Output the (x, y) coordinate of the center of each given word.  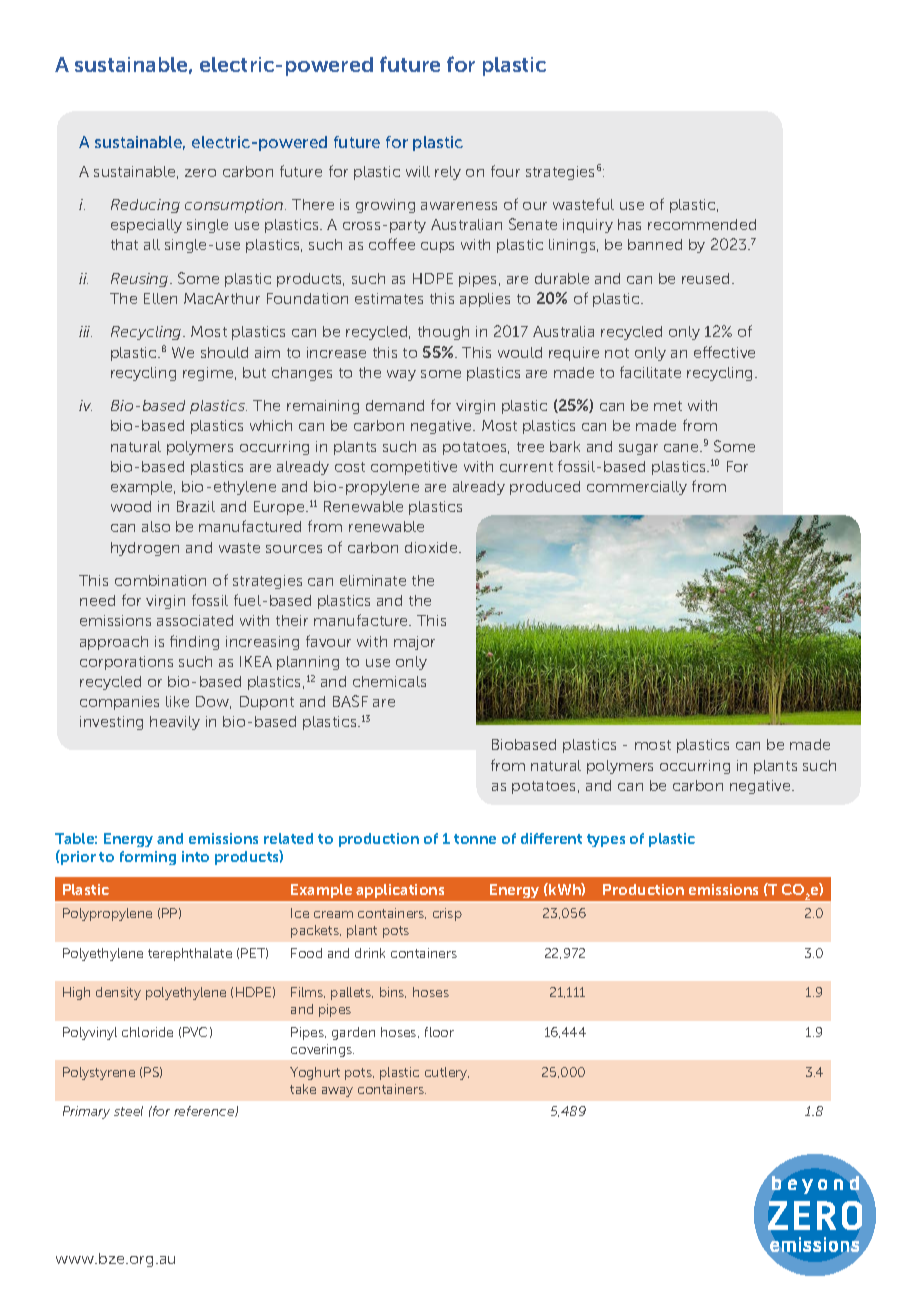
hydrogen (145, 549)
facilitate (650, 372)
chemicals (389, 681)
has (629, 224)
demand (395, 405)
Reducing (145, 206)
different (551, 838)
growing (385, 206)
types (606, 840)
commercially (637, 488)
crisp (447, 914)
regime (209, 374)
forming (148, 858)
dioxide (432, 547)
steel (128, 1111)
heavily (175, 723)
